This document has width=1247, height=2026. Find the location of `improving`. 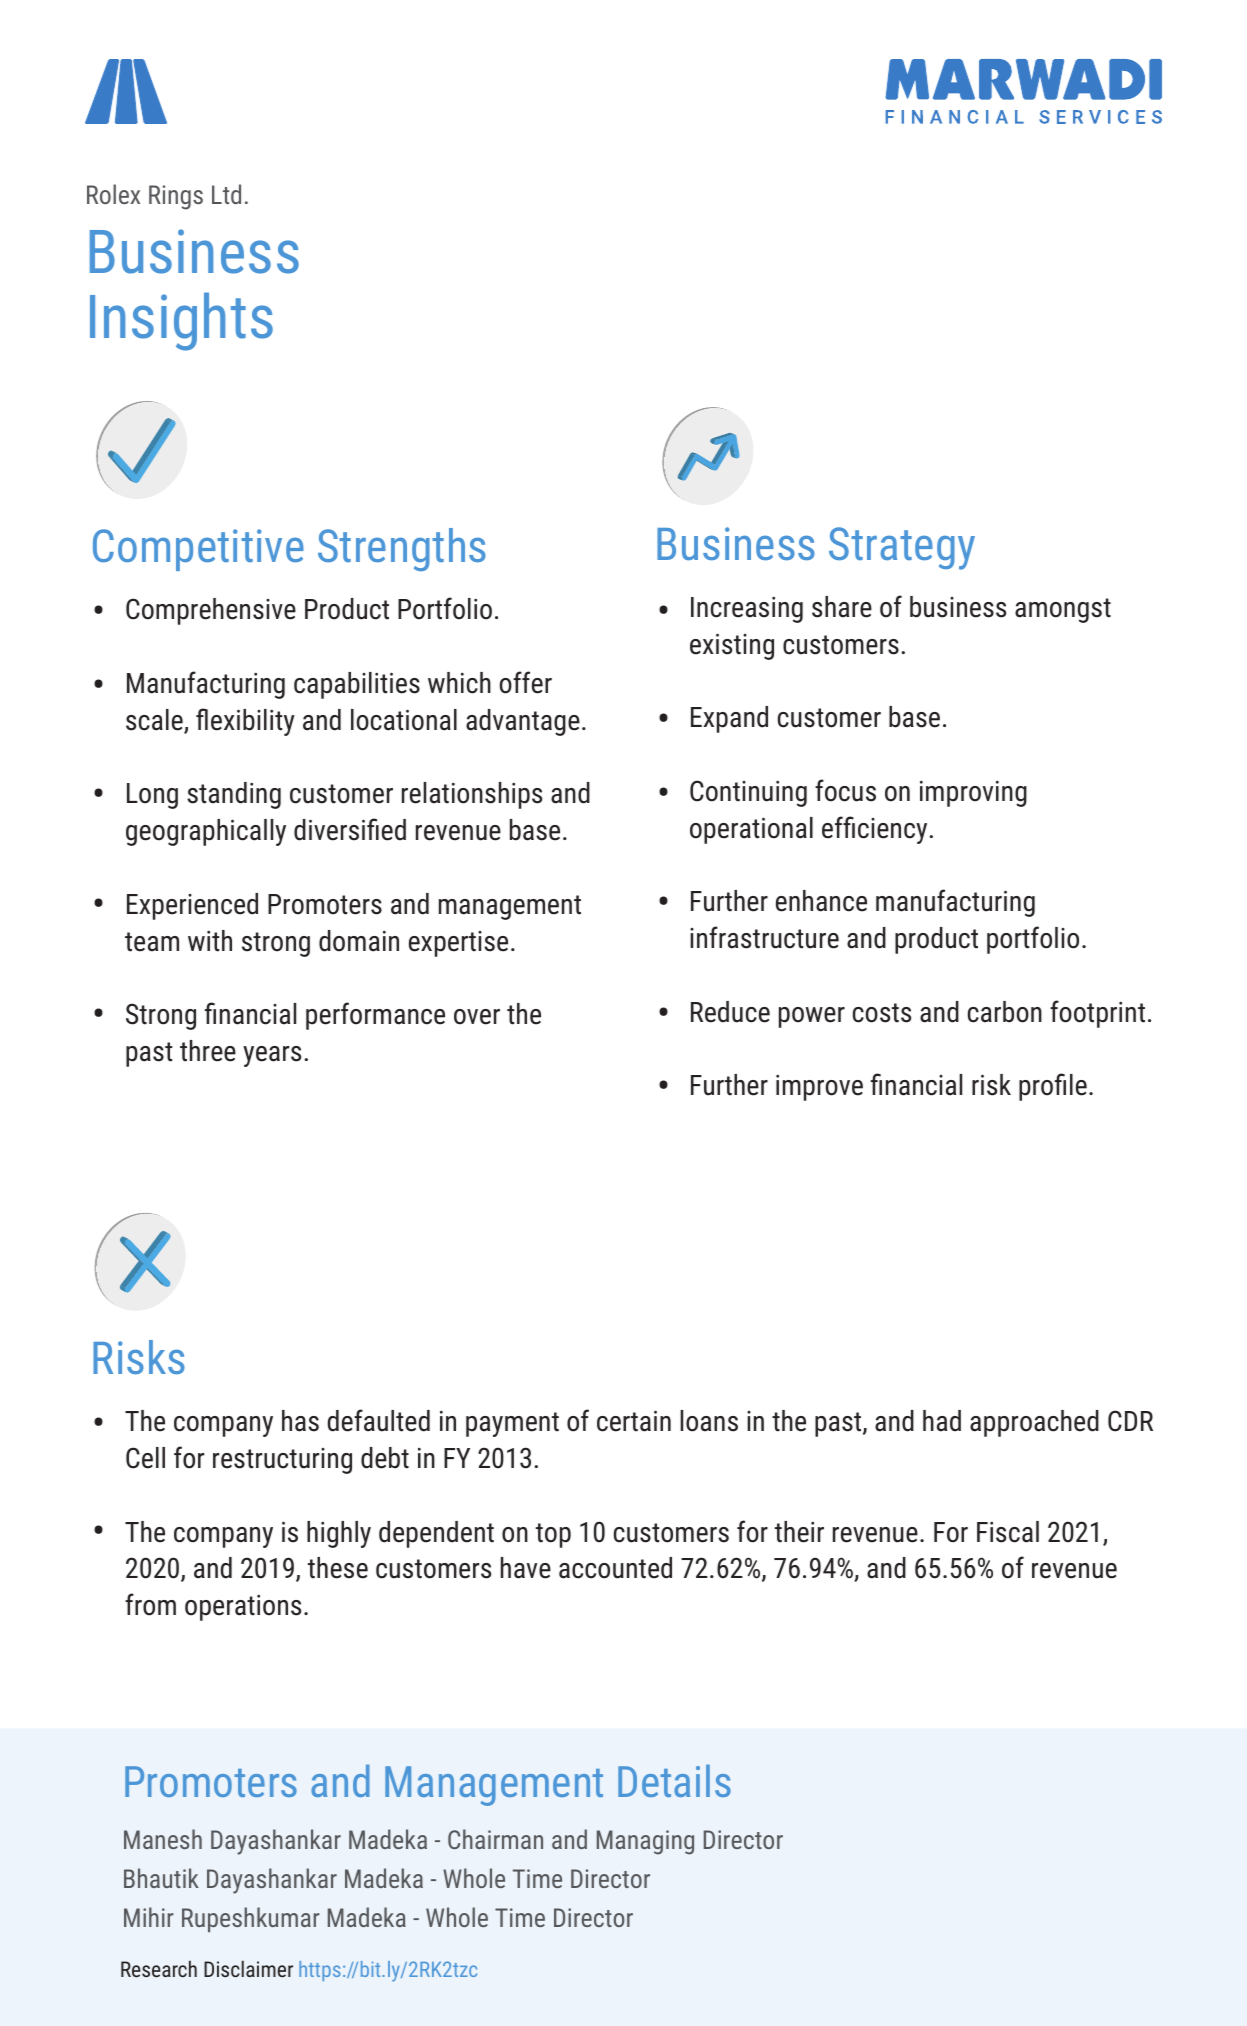

improving is located at coordinates (973, 794).
